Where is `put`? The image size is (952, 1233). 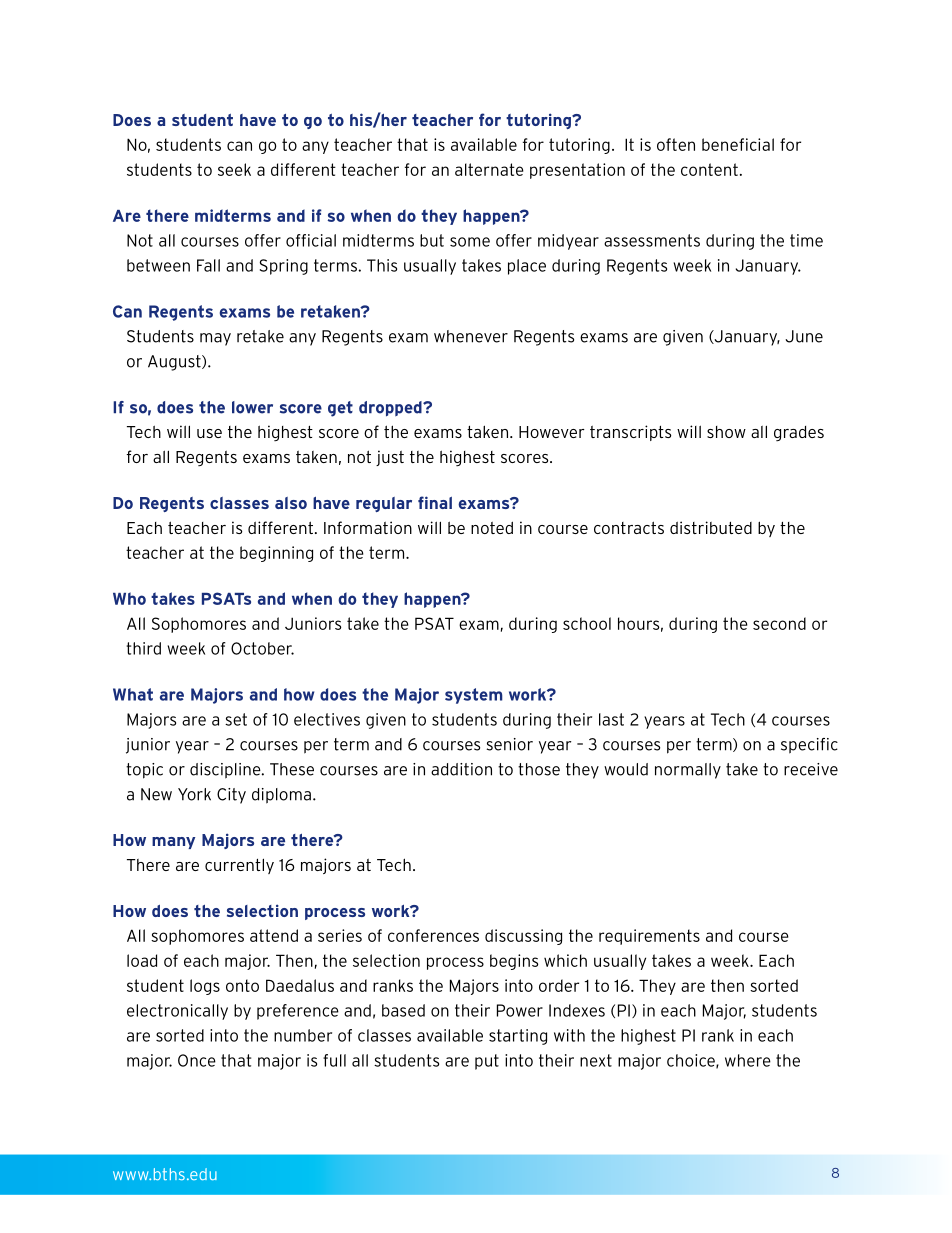 put is located at coordinates (487, 1062).
